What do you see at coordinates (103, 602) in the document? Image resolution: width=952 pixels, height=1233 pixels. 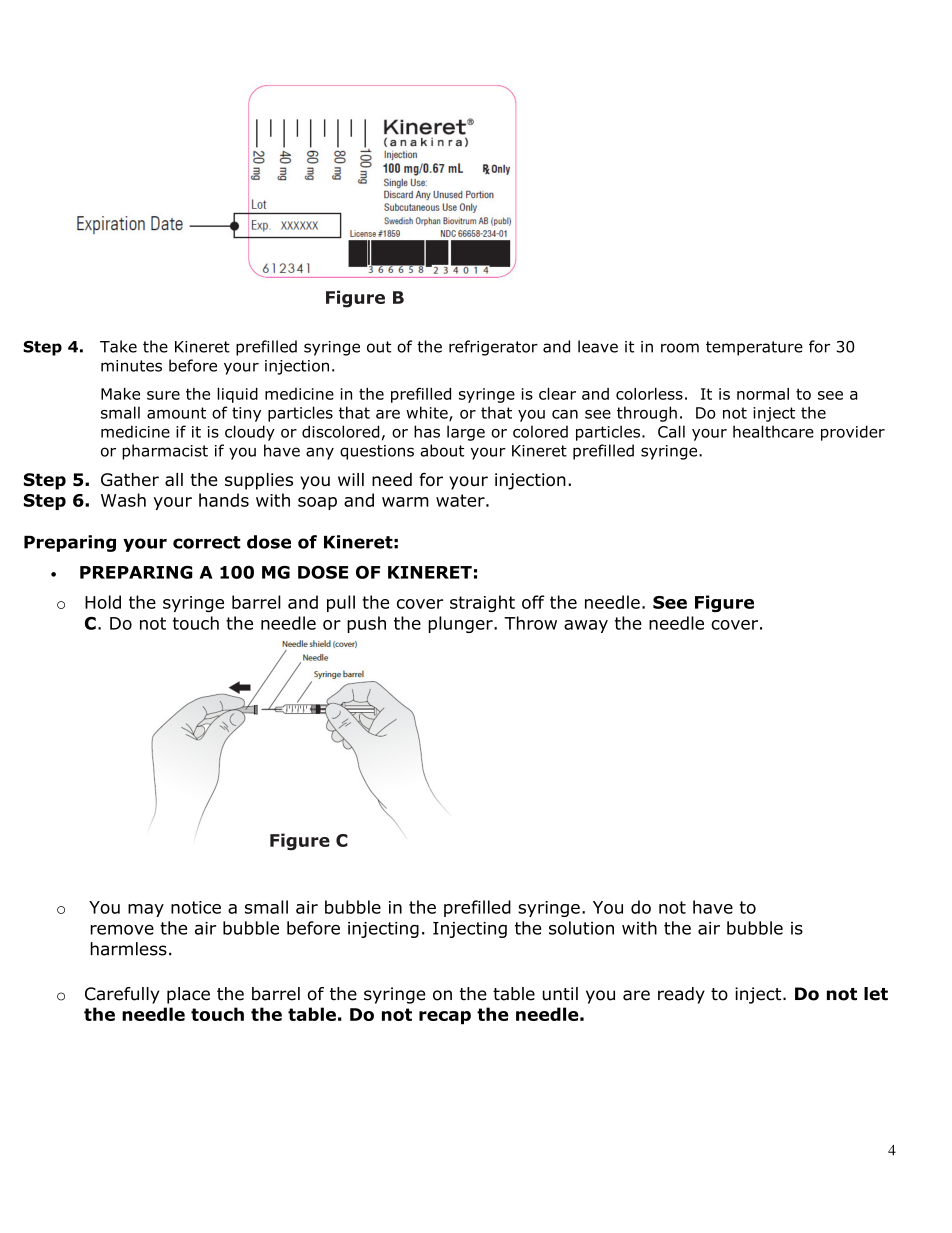 I see `Hold` at bounding box center [103, 602].
